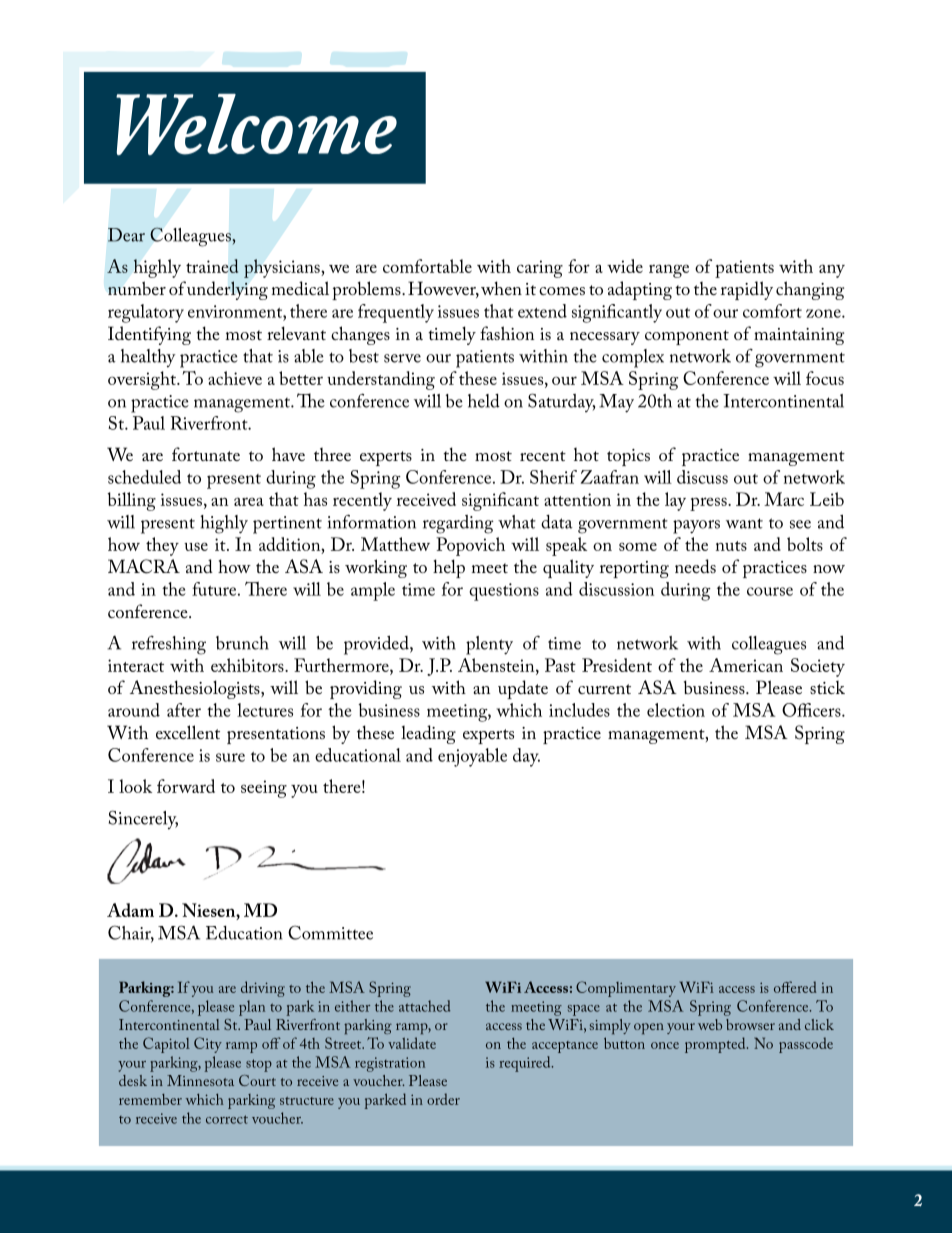 This document has height=1233, width=952. What do you see at coordinates (256, 124) in the document?
I see `Welcome` at bounding box center [256, 124].
